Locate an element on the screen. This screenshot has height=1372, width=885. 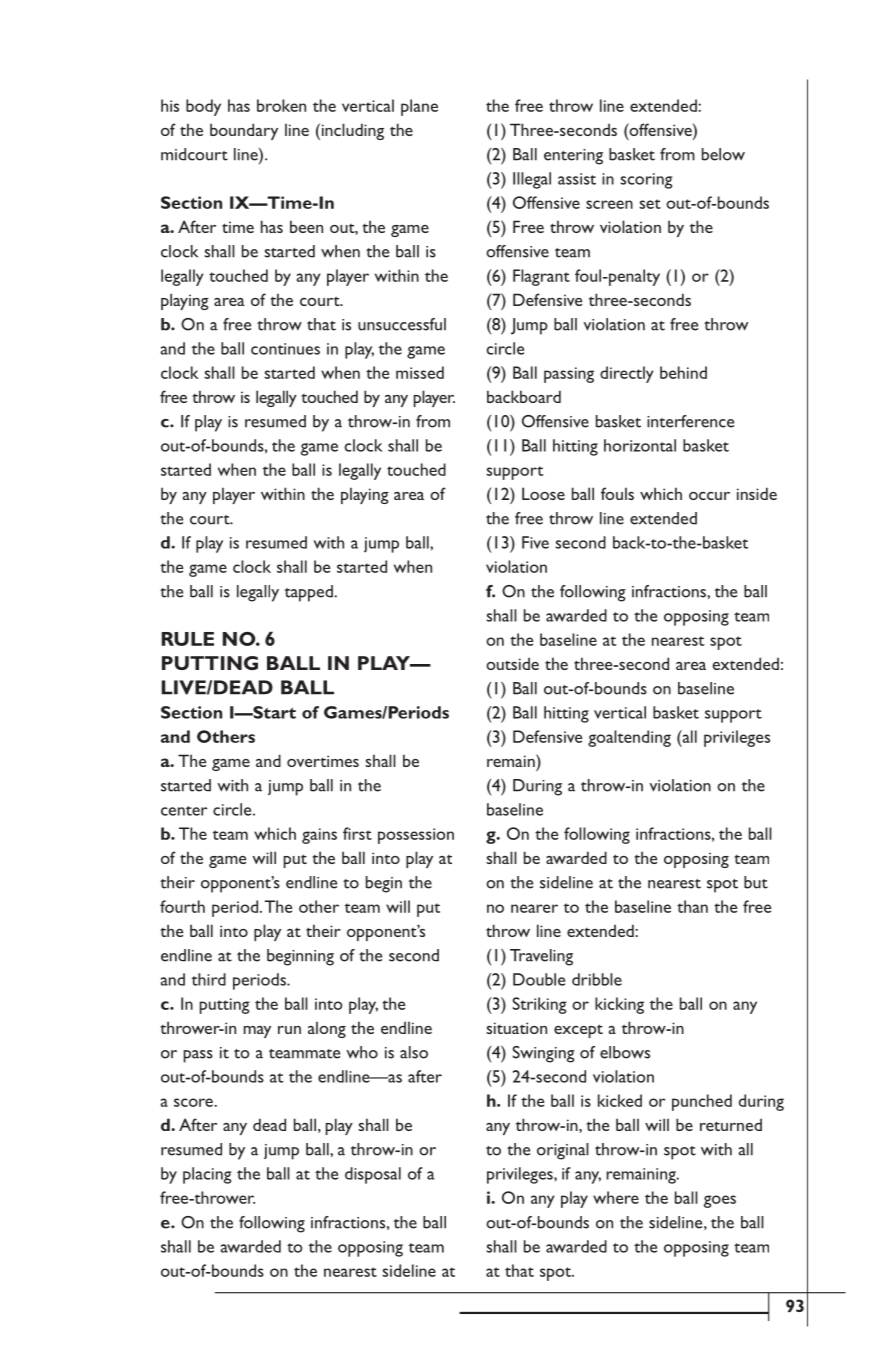
boundary is located at coordinates (244, 131).
